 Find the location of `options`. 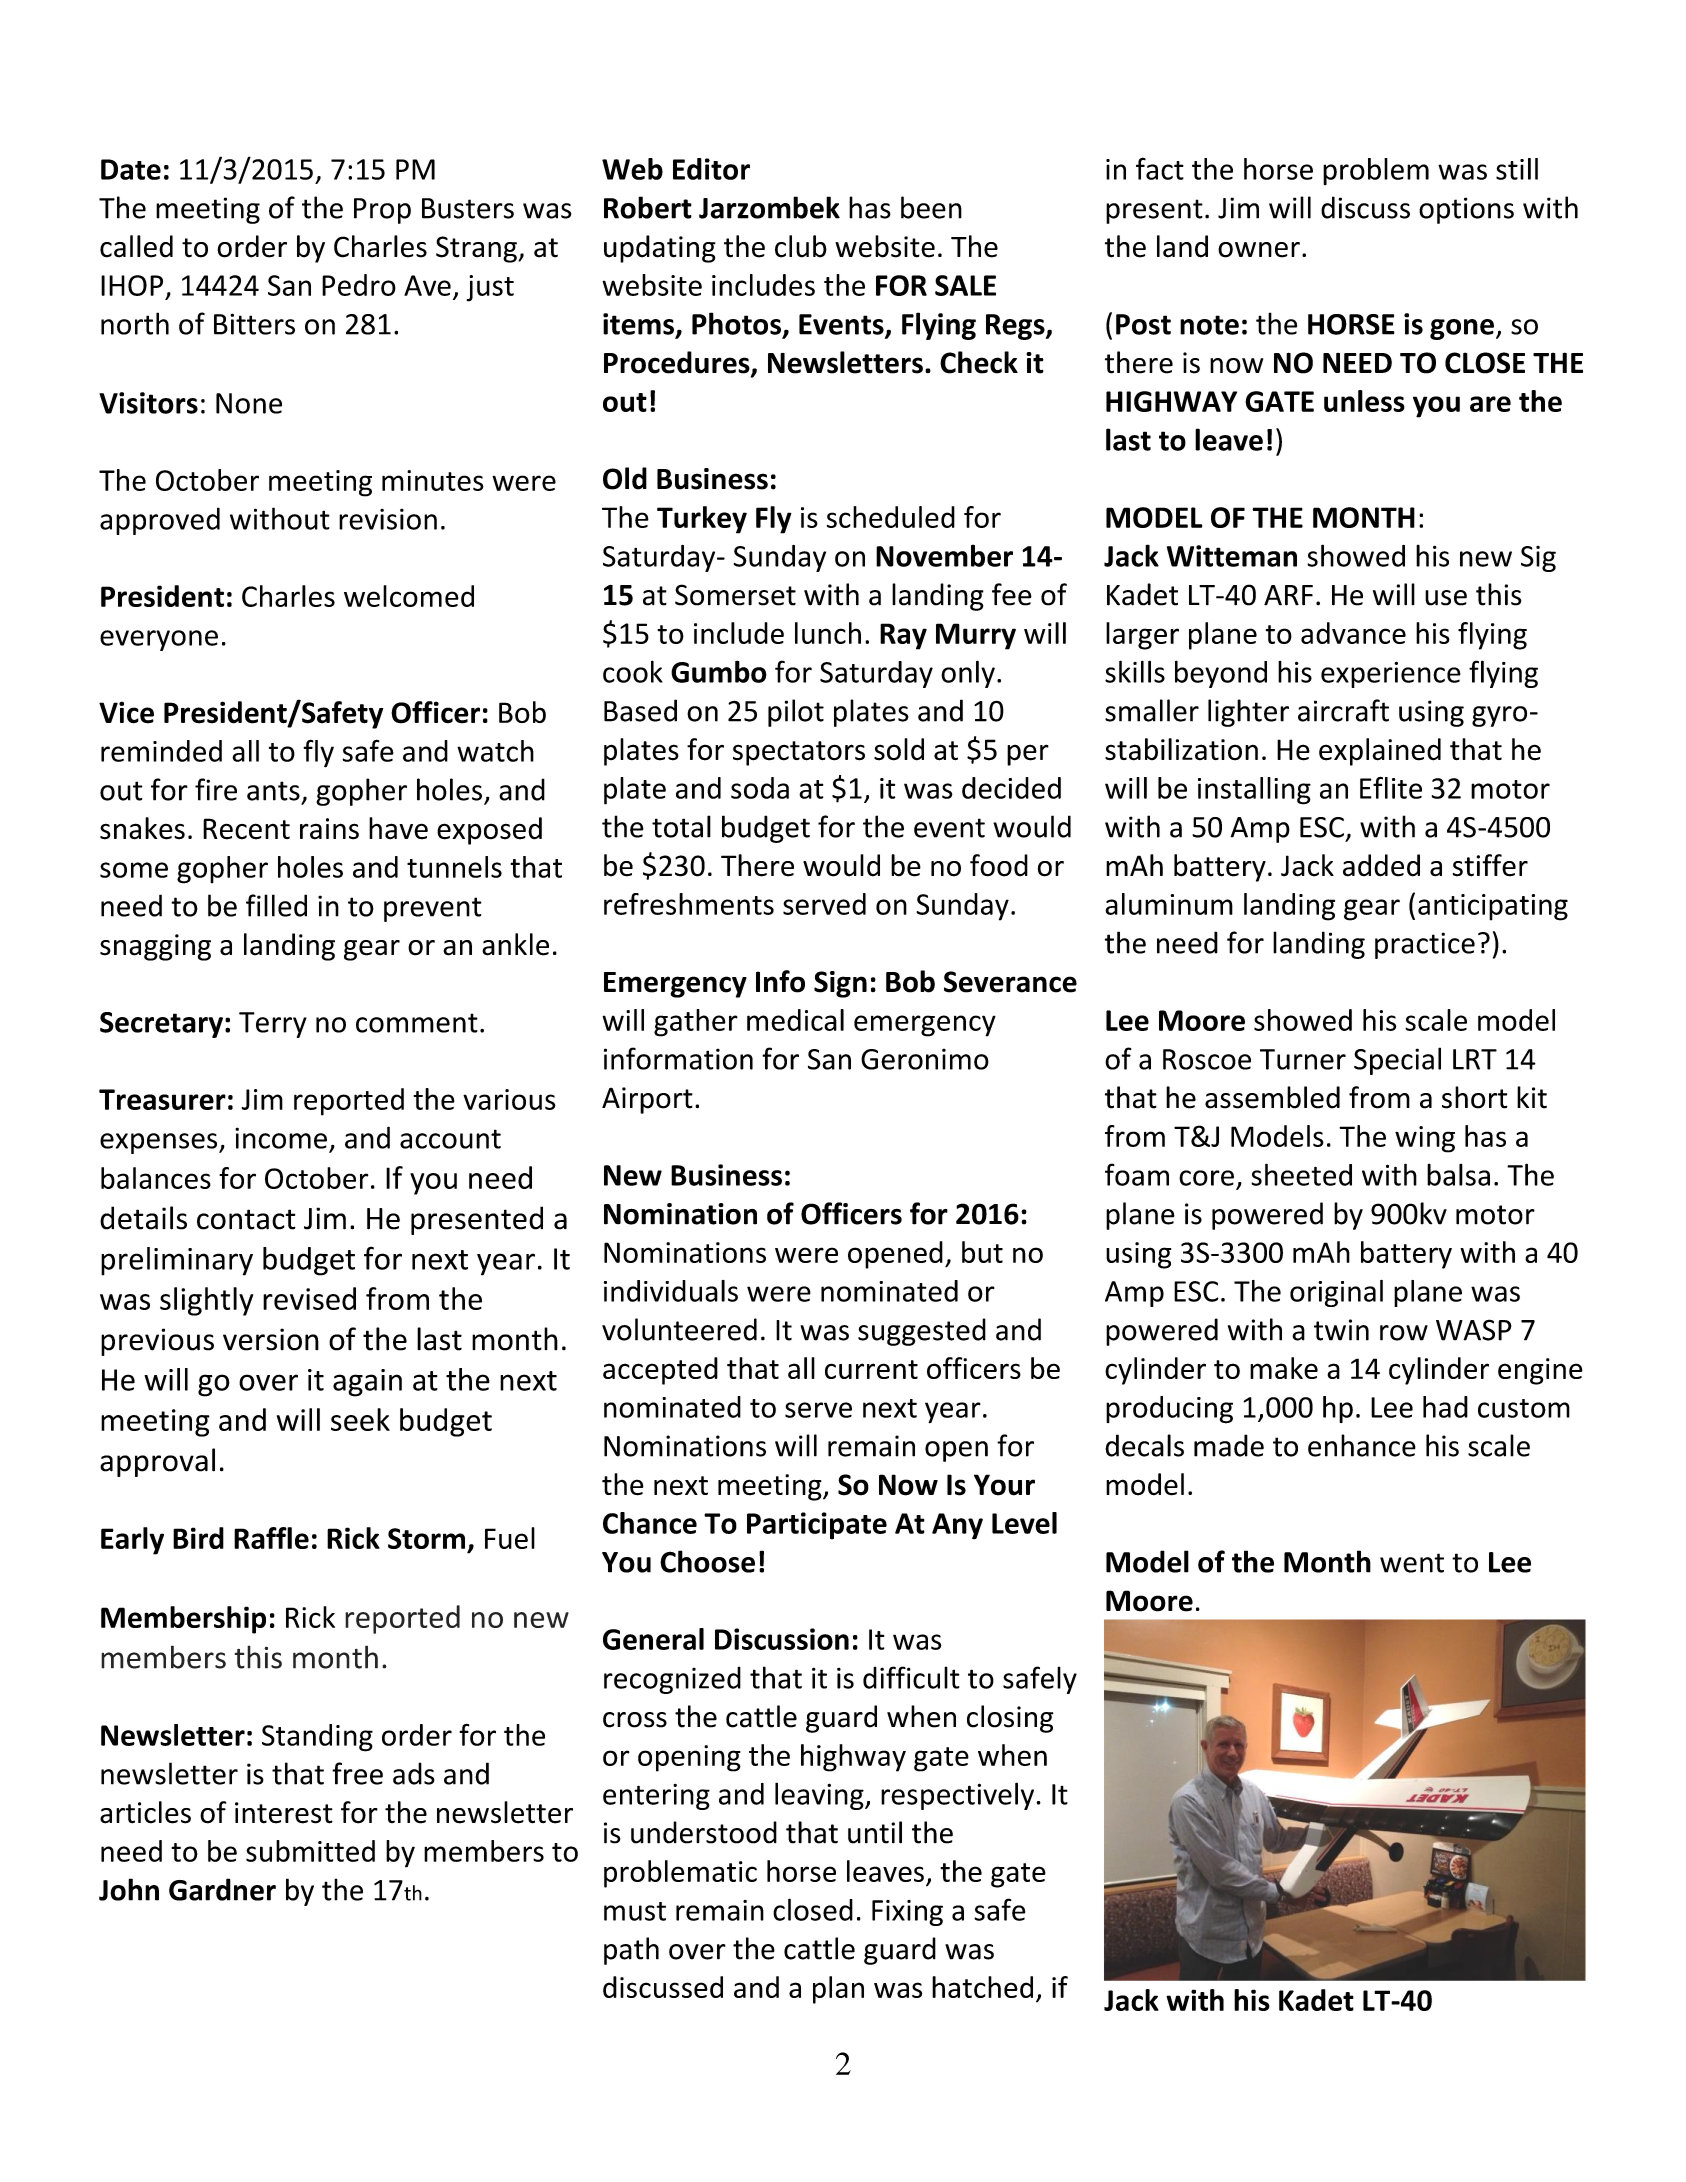

options is located at coordinates (1466, 210).
